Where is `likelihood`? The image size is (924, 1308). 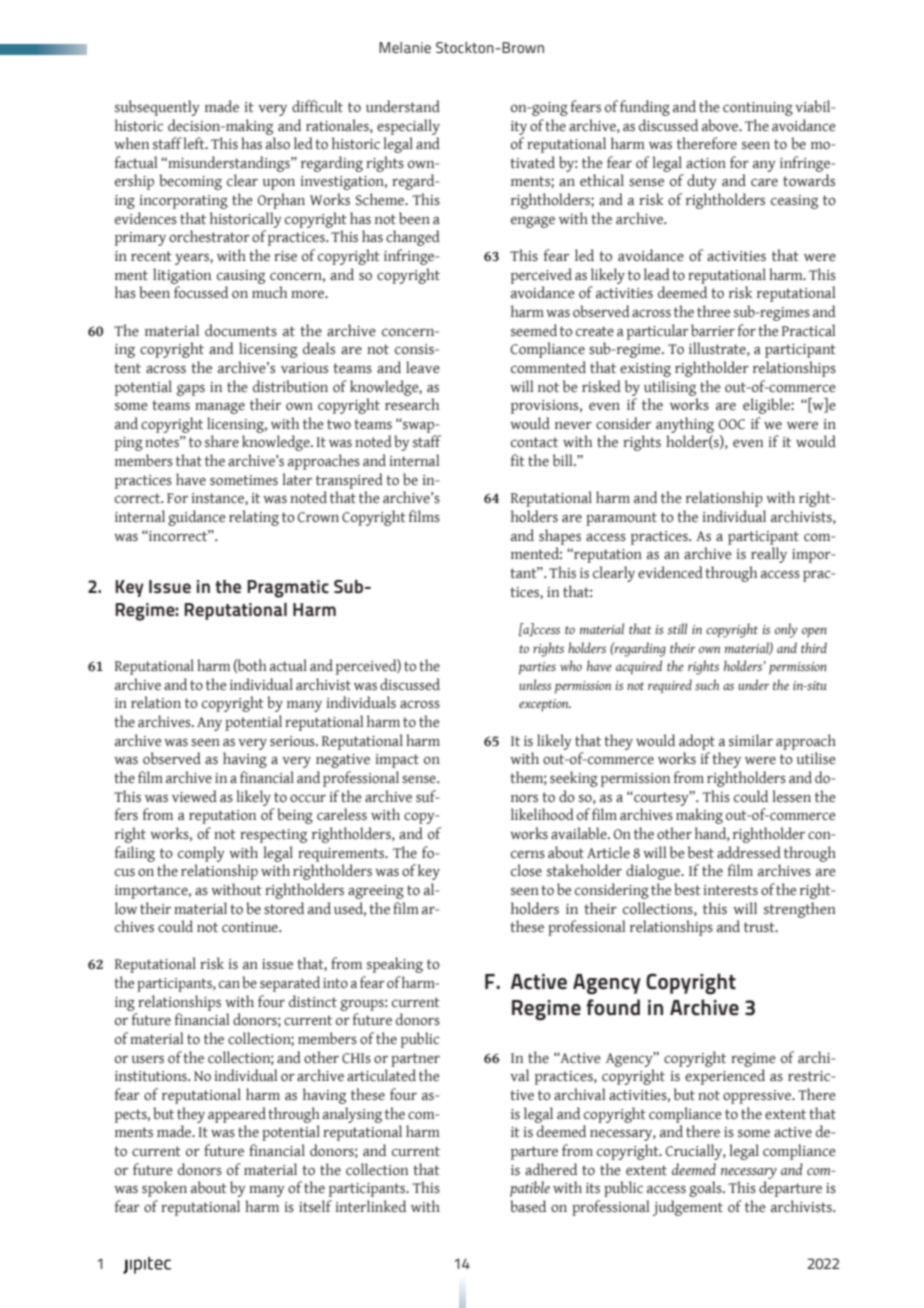
likelihood is located at coordinates (542, 814).
